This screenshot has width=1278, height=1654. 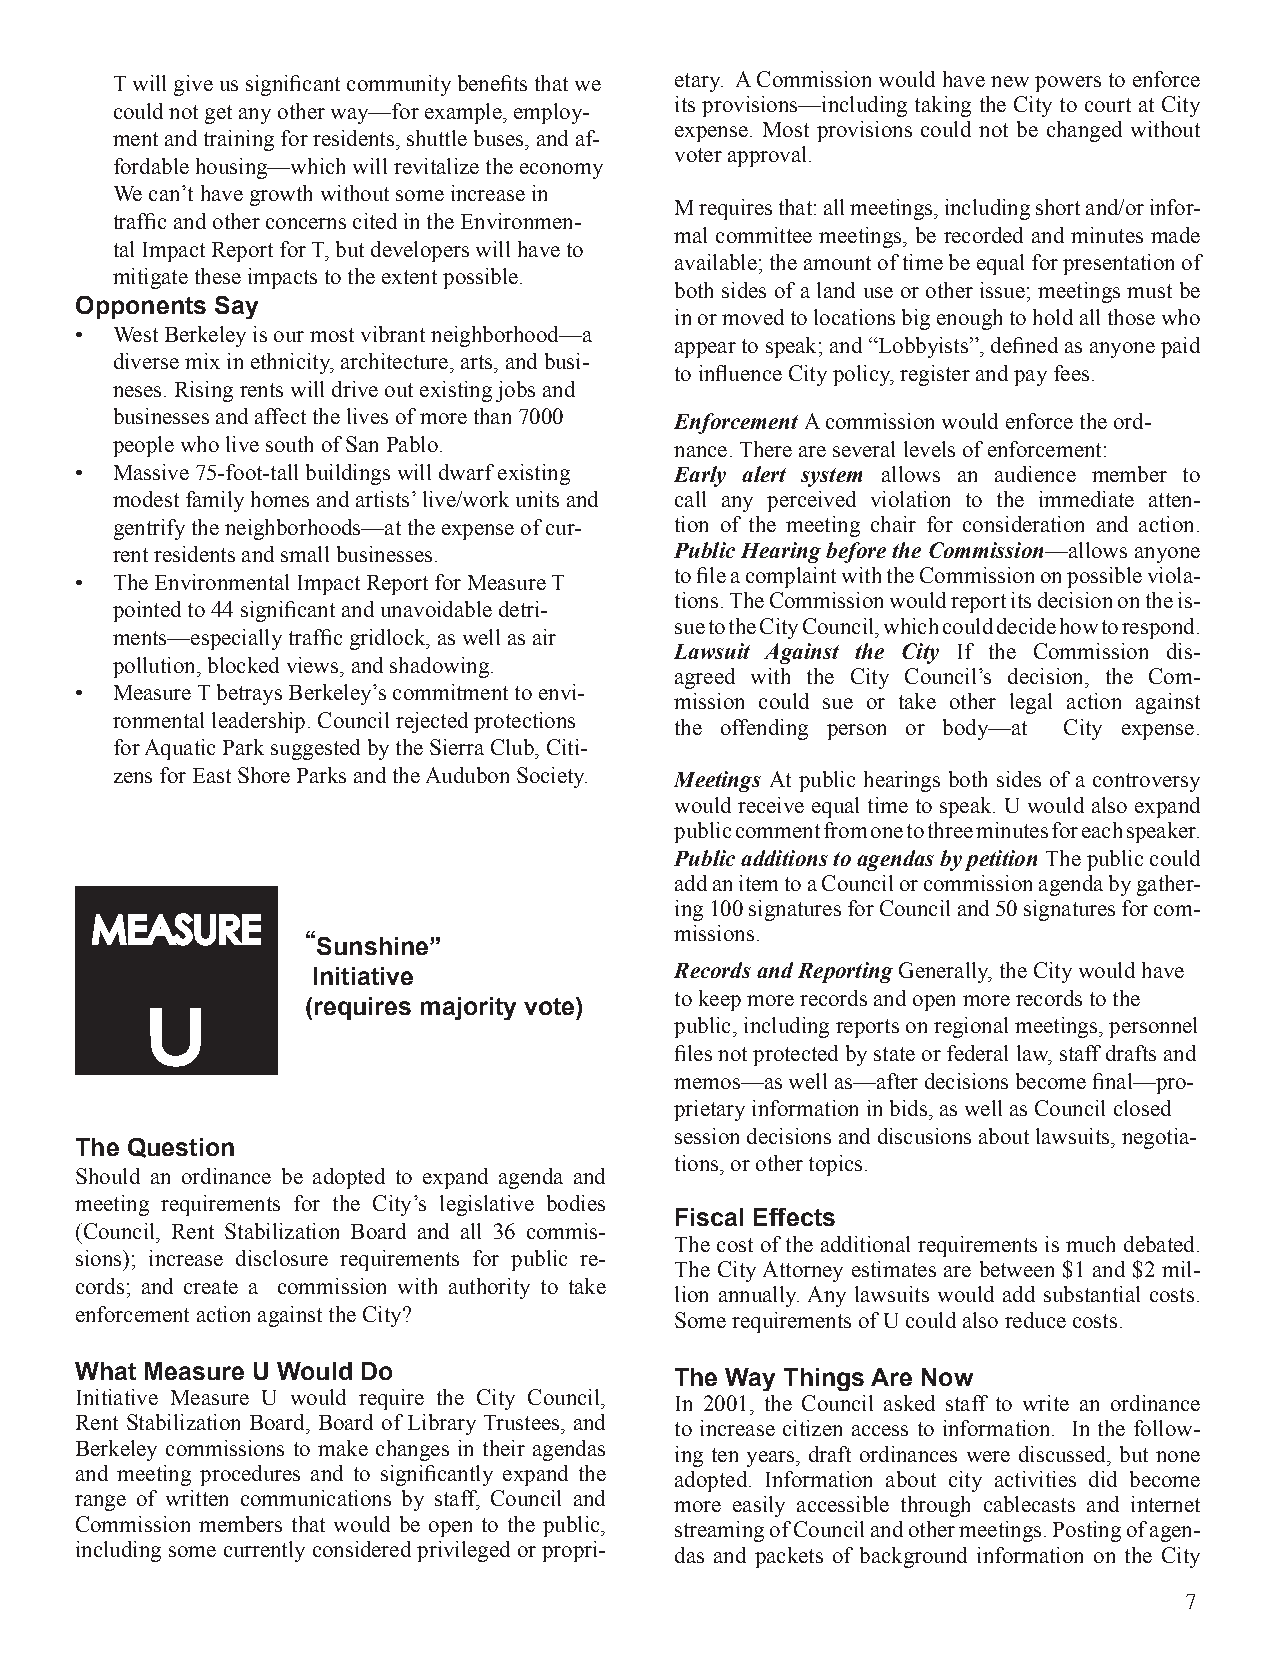 What do you see at coordinates (1084, 131) in the screenshot?
I see `changed` at bounding box center [1084, 131].
